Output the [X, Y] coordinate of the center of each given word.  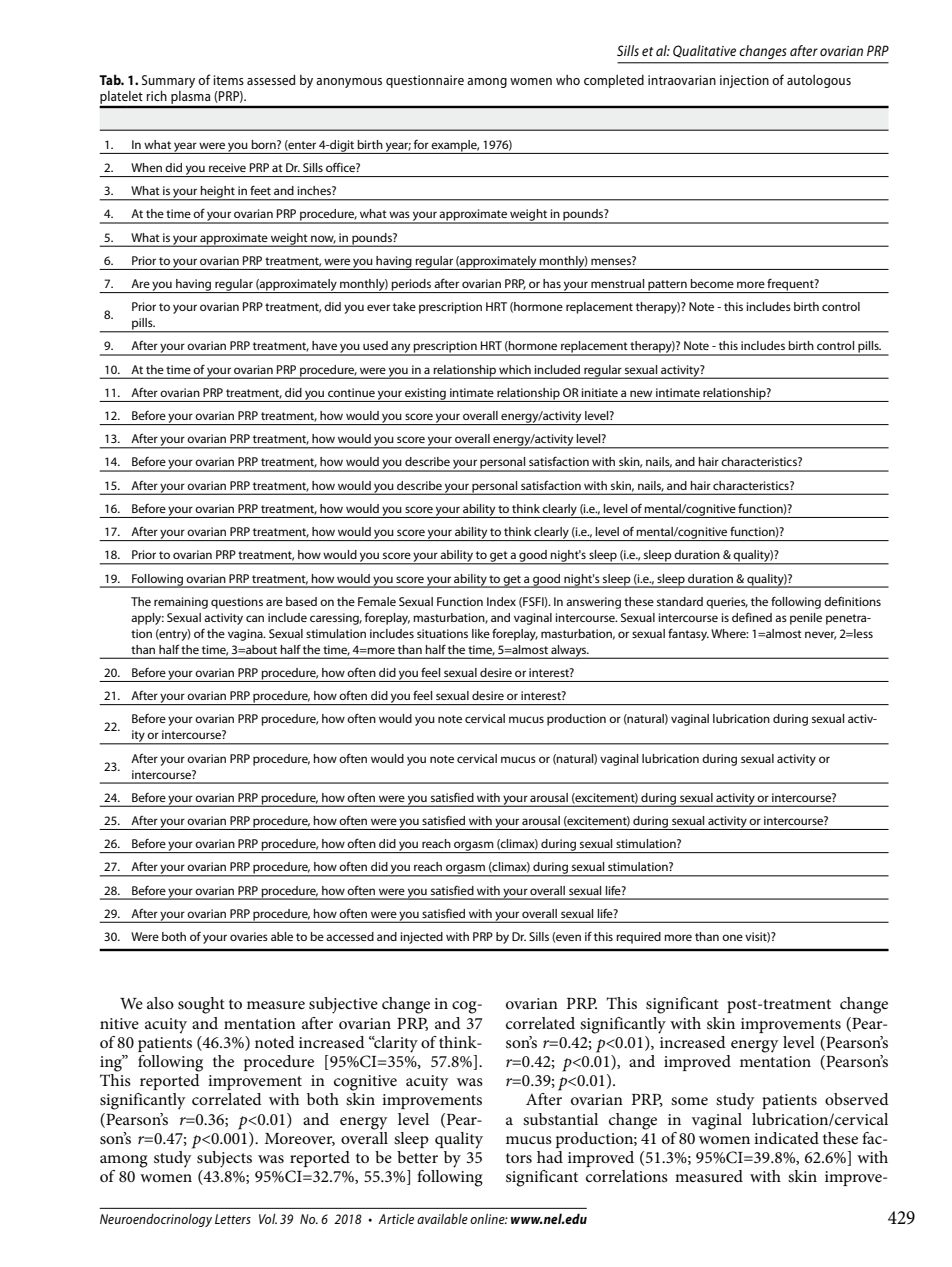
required [638, 938]
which [515, 369]
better [417, 1157]
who [568, 80]
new [641, 393]
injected [422, 938]
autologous [819, 81]
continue [351, 392]
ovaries [249, 936]
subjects [224, 1159]
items [229, 80]
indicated [786, 1138]
